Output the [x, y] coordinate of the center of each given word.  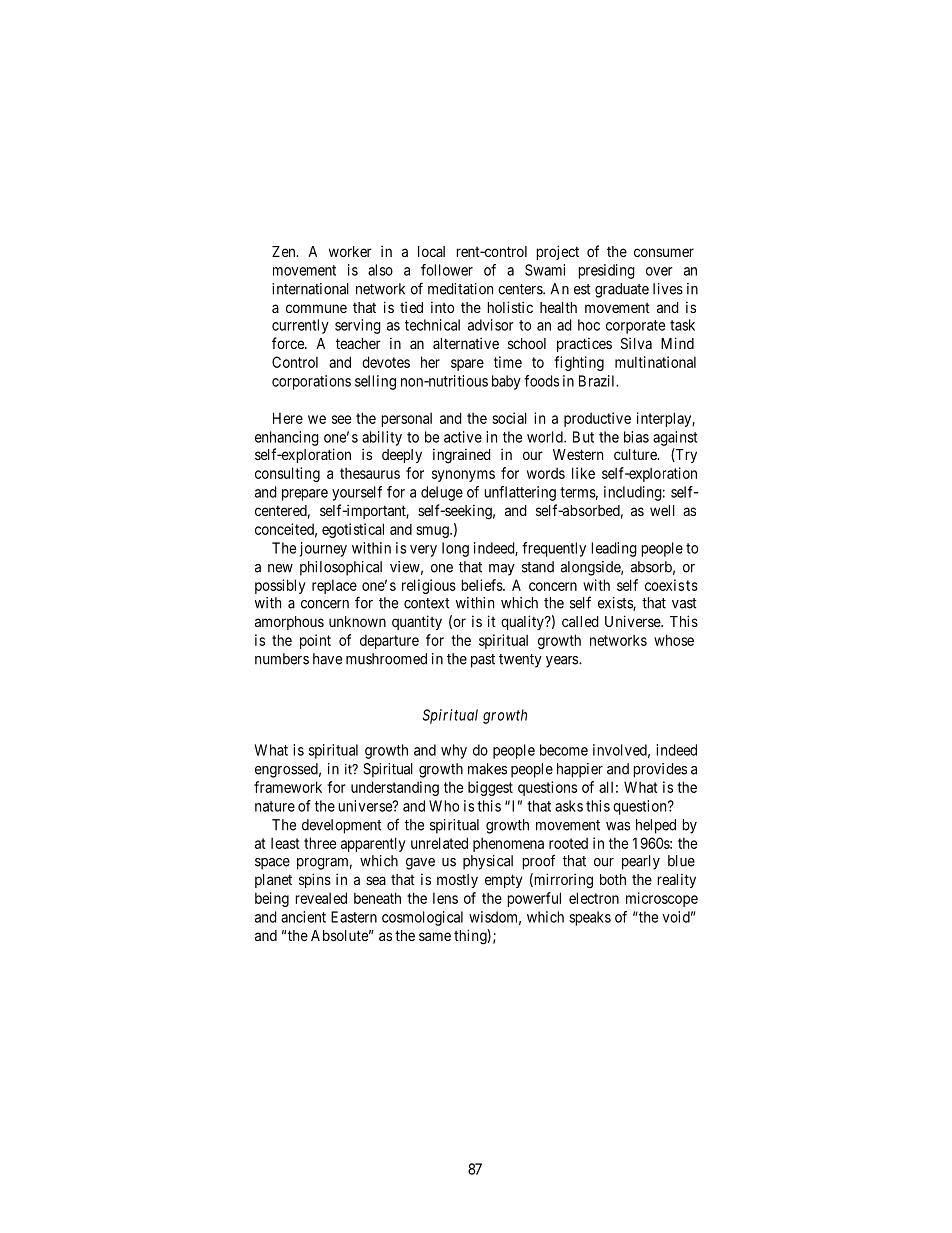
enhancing [287, 438]
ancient [303, 917]
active [463, 437]
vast [684, 603]
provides [660, 770]
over [659, 271]
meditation [460, 289]
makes [487, 769]
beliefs [482, 585]
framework [288, 787]
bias [636, 437]
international [310, 289]
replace [334, 586]
